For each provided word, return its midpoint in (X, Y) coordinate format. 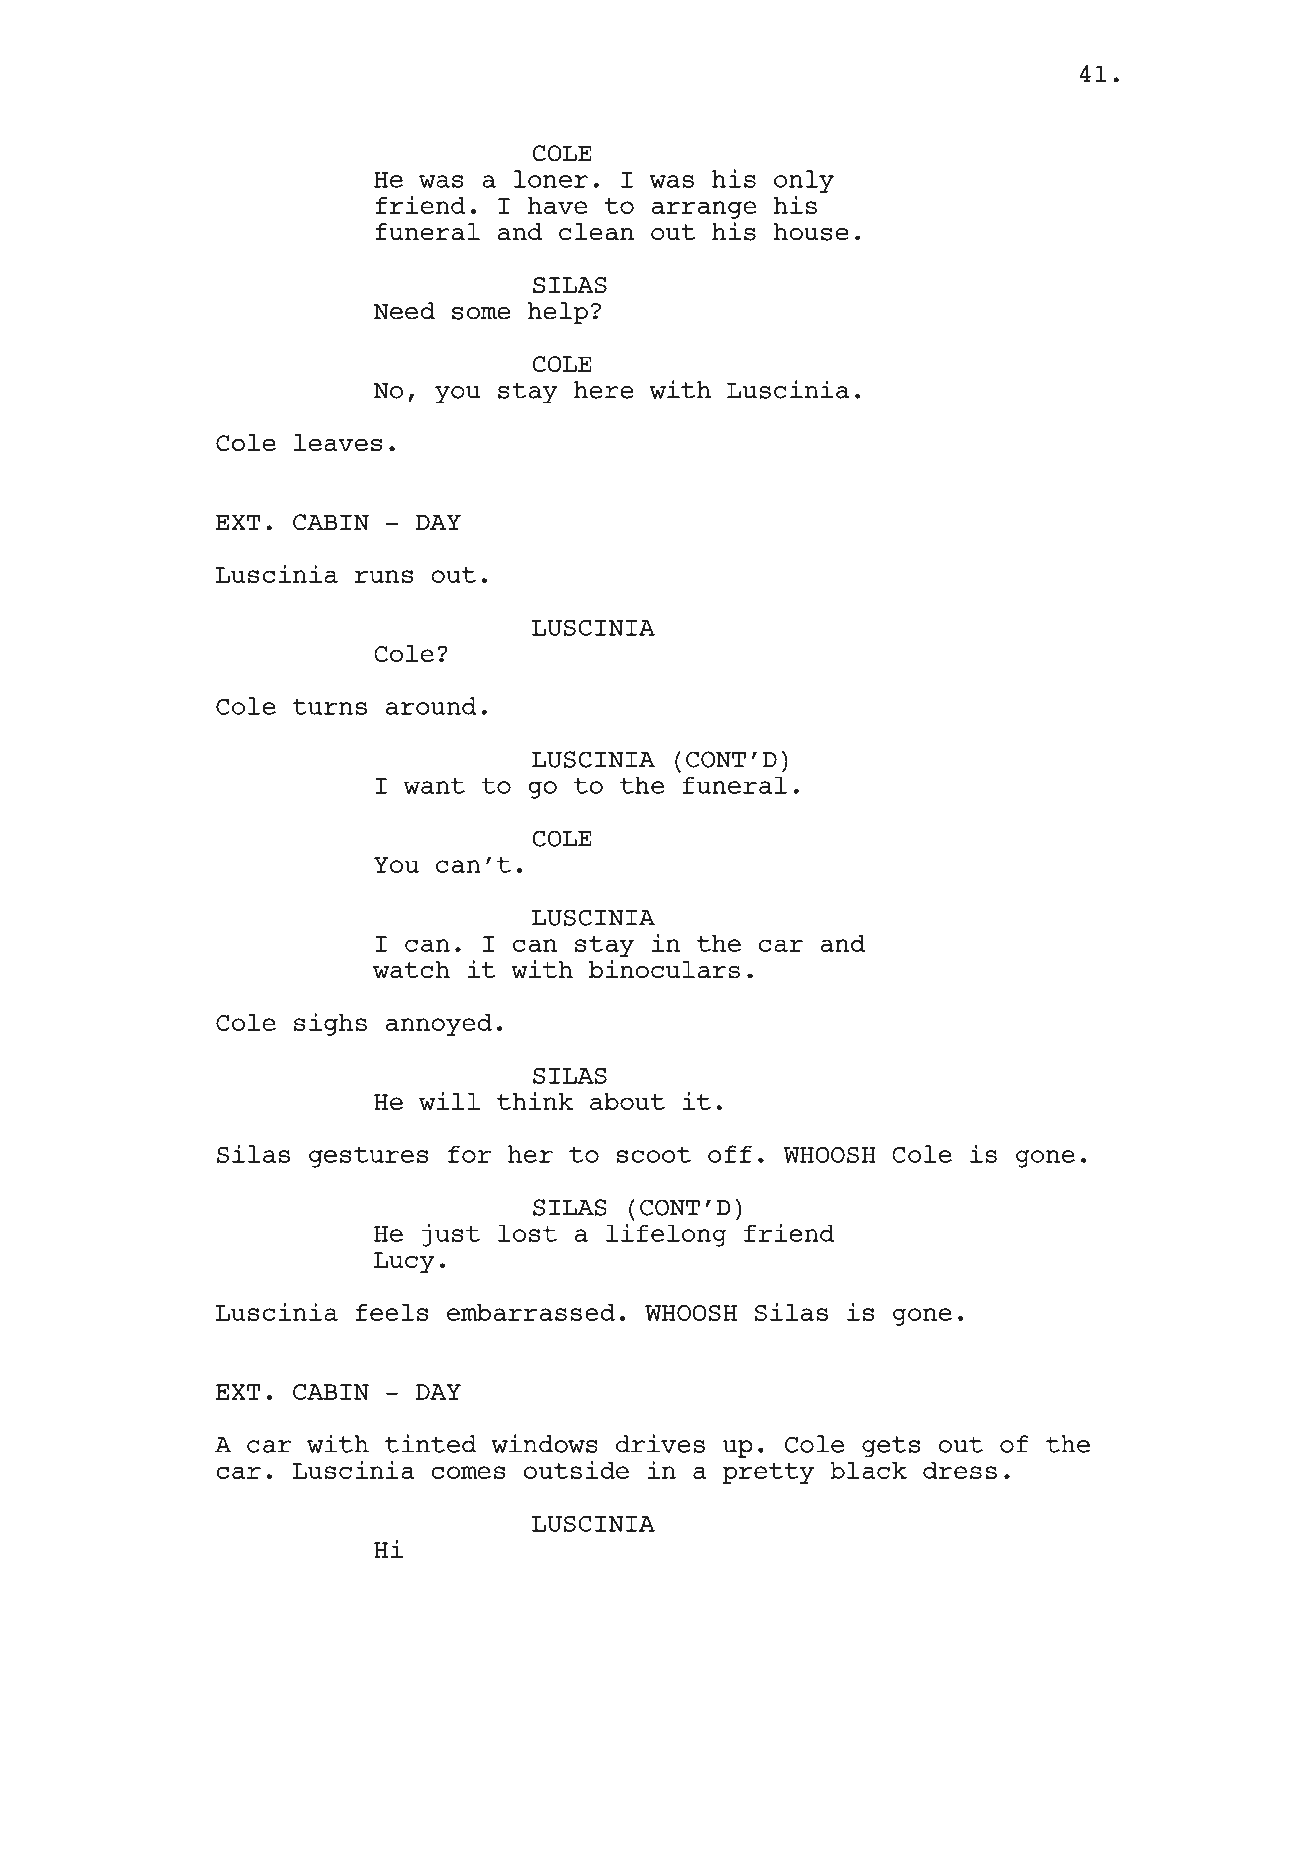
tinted (431, 1443)
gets (891, 1447)
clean (596, 232)
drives (660, 1443)
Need (404, 311)
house (811, 232)
